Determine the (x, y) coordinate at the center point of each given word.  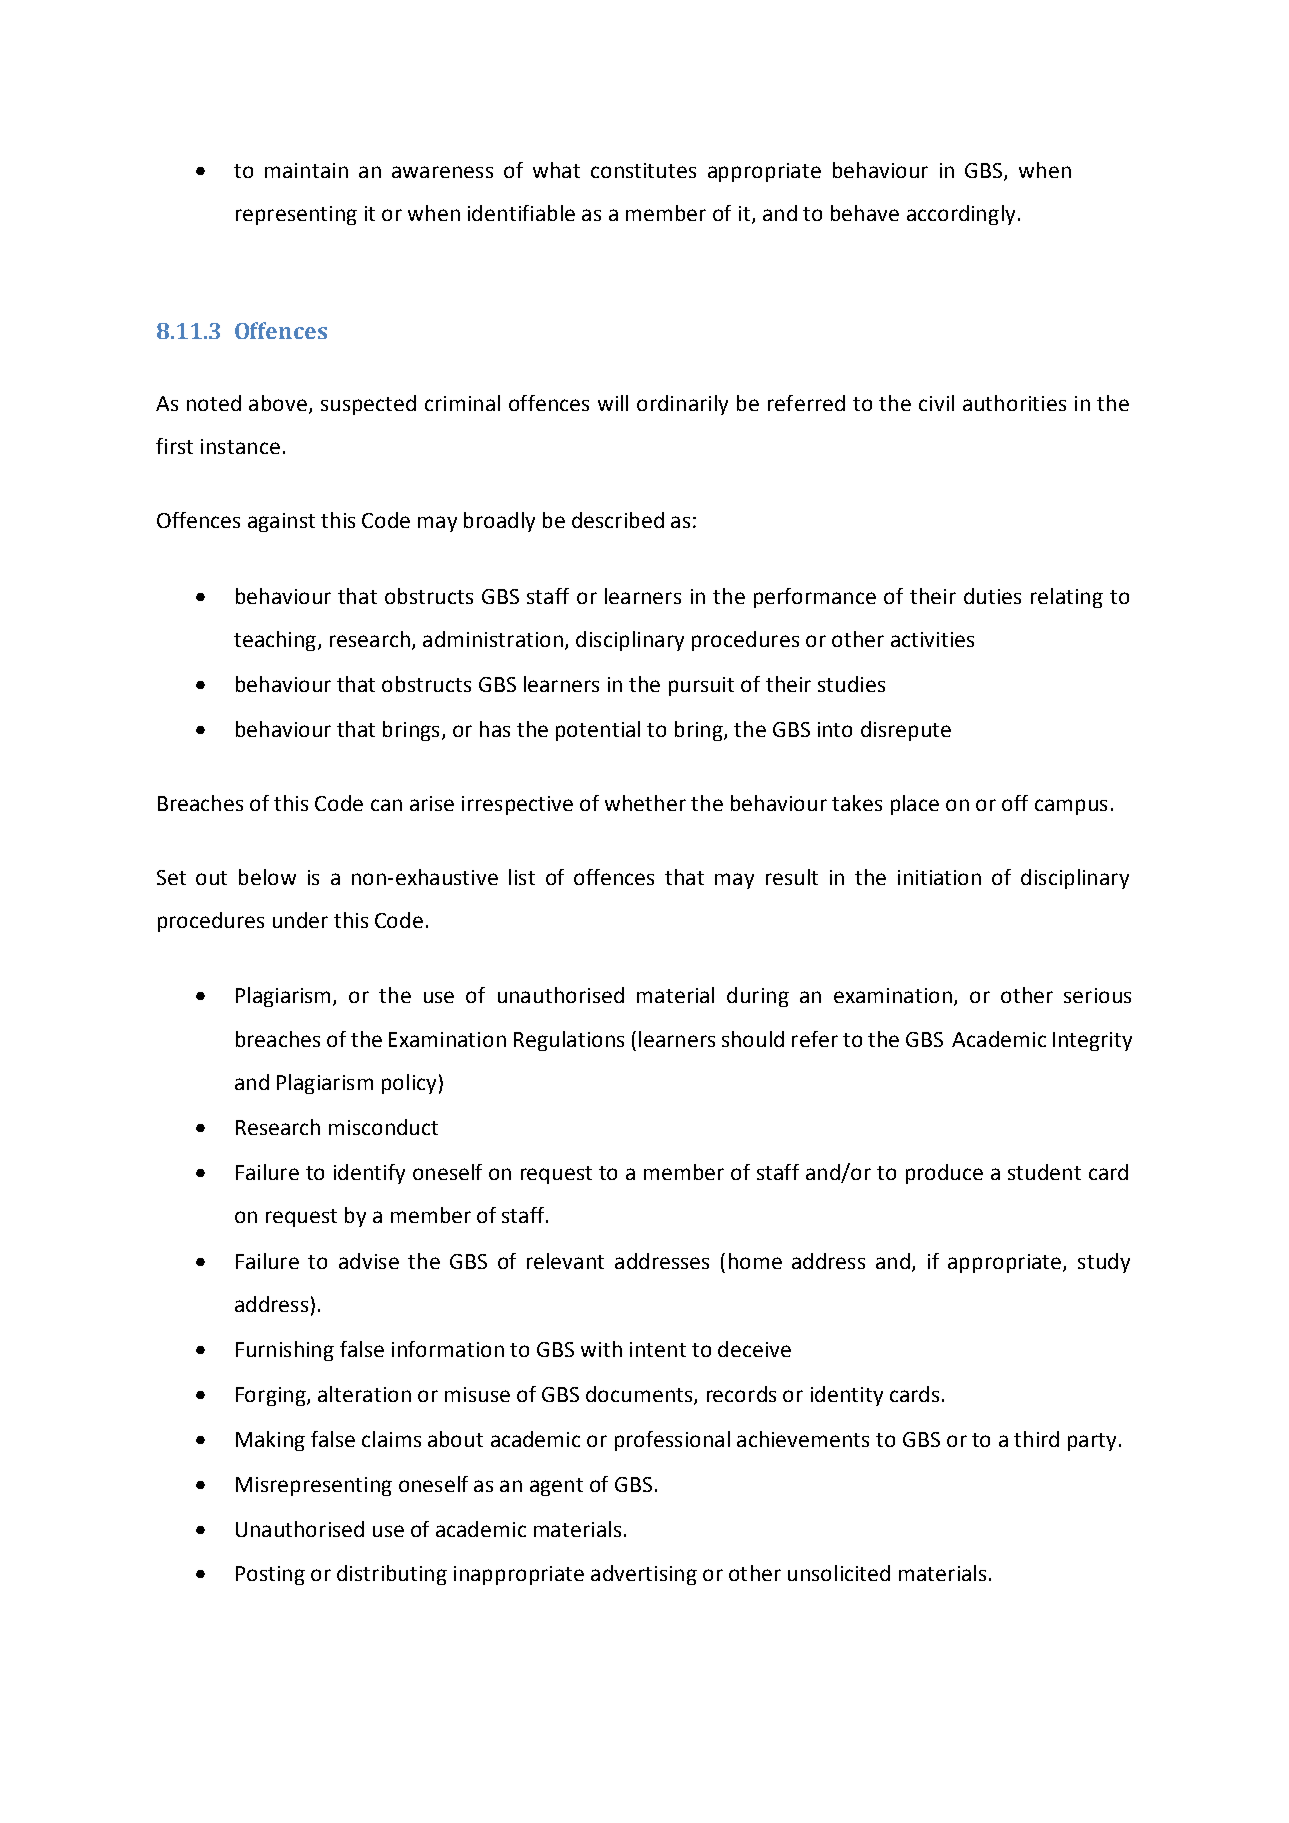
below (267, 877)
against (281, 522)
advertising (644, 1575)
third (1036, 1439)
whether (645, 803)
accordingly (961, 215)
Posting (270, 1575)
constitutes (643, 170)
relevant (565, 1261)
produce (944, 1174)
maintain (306, 170)
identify (369, 1174)
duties (992, 596)
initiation (939, 877)
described (618, 520)
